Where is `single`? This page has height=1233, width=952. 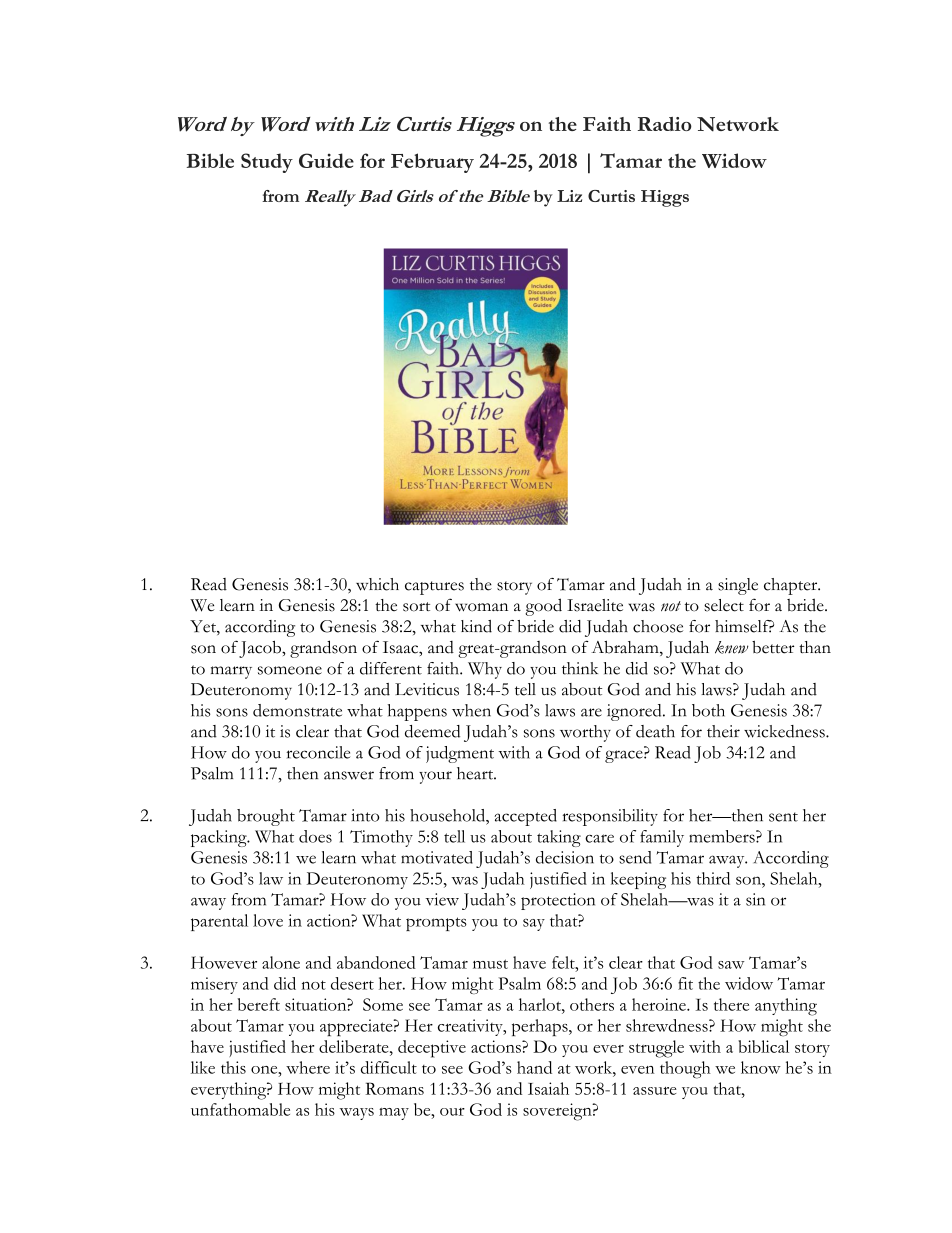
single is located at coordinates (738, 586).
